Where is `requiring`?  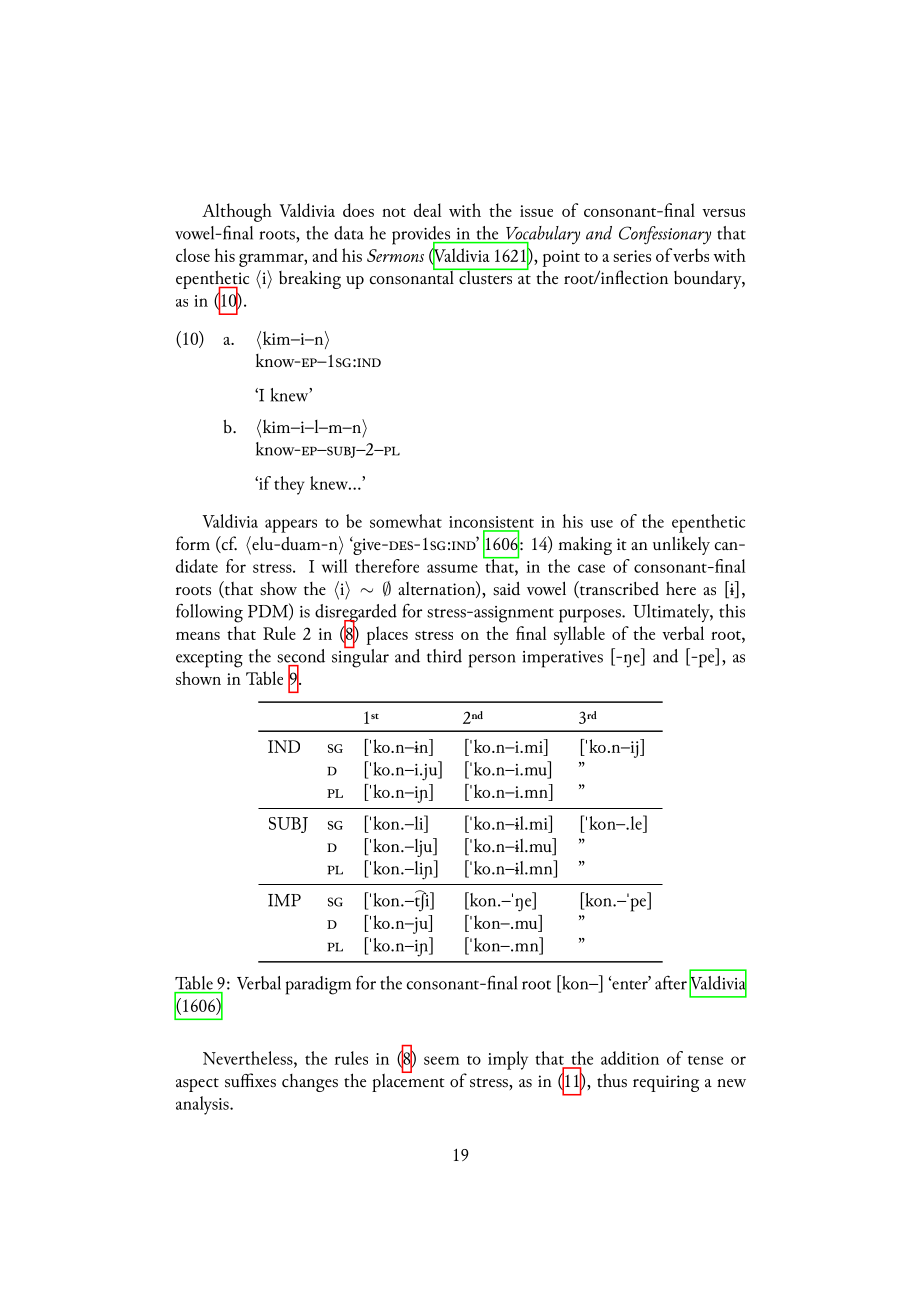 requiring is located at coordinates (666, 1083).
